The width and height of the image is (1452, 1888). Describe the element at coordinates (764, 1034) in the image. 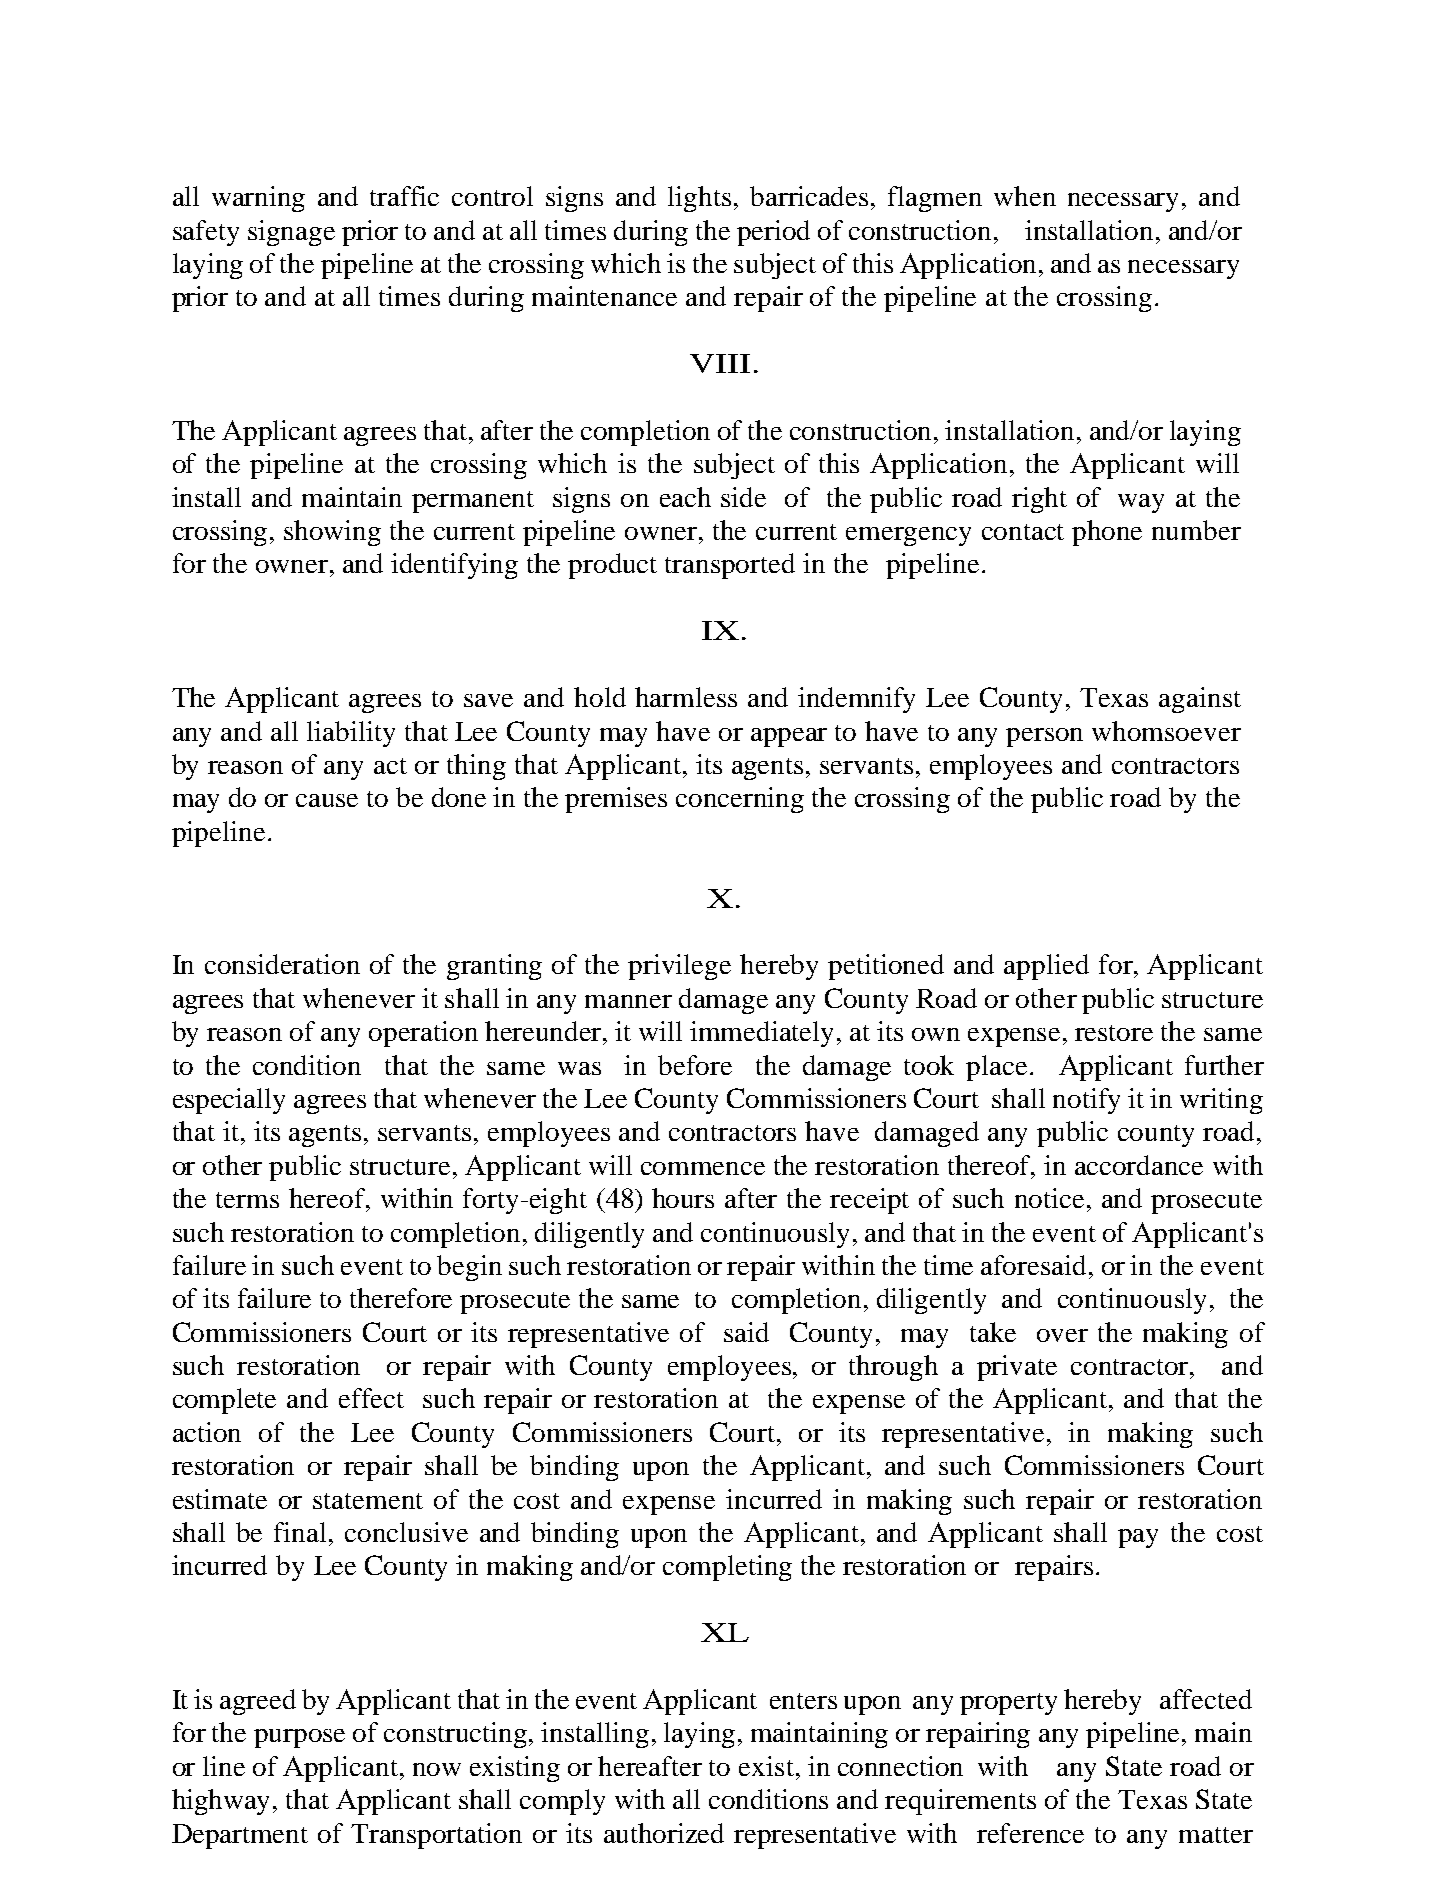

I see `immediately` at that location.
